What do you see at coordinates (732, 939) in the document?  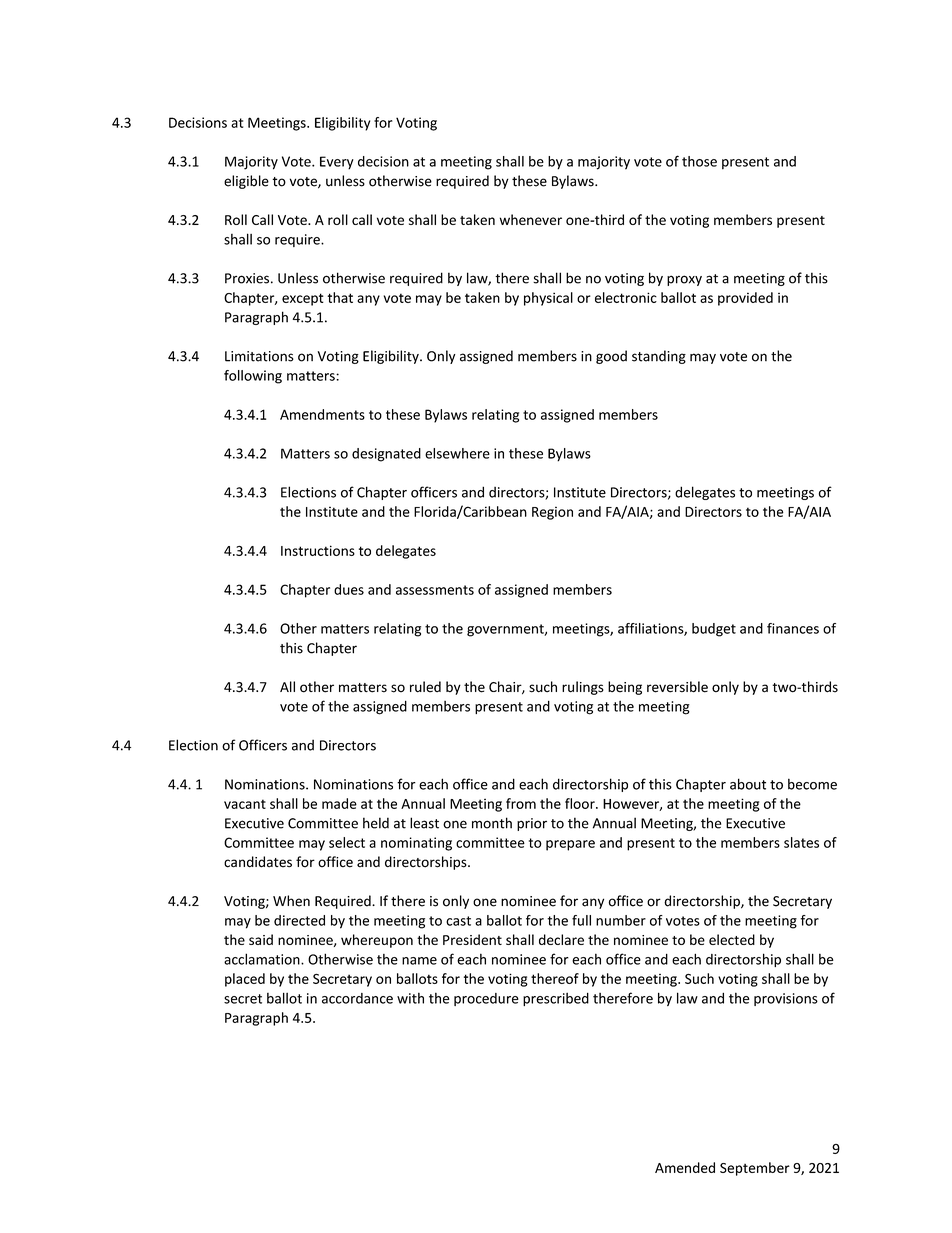 I see `elected` at bounding box center [732, 939].
